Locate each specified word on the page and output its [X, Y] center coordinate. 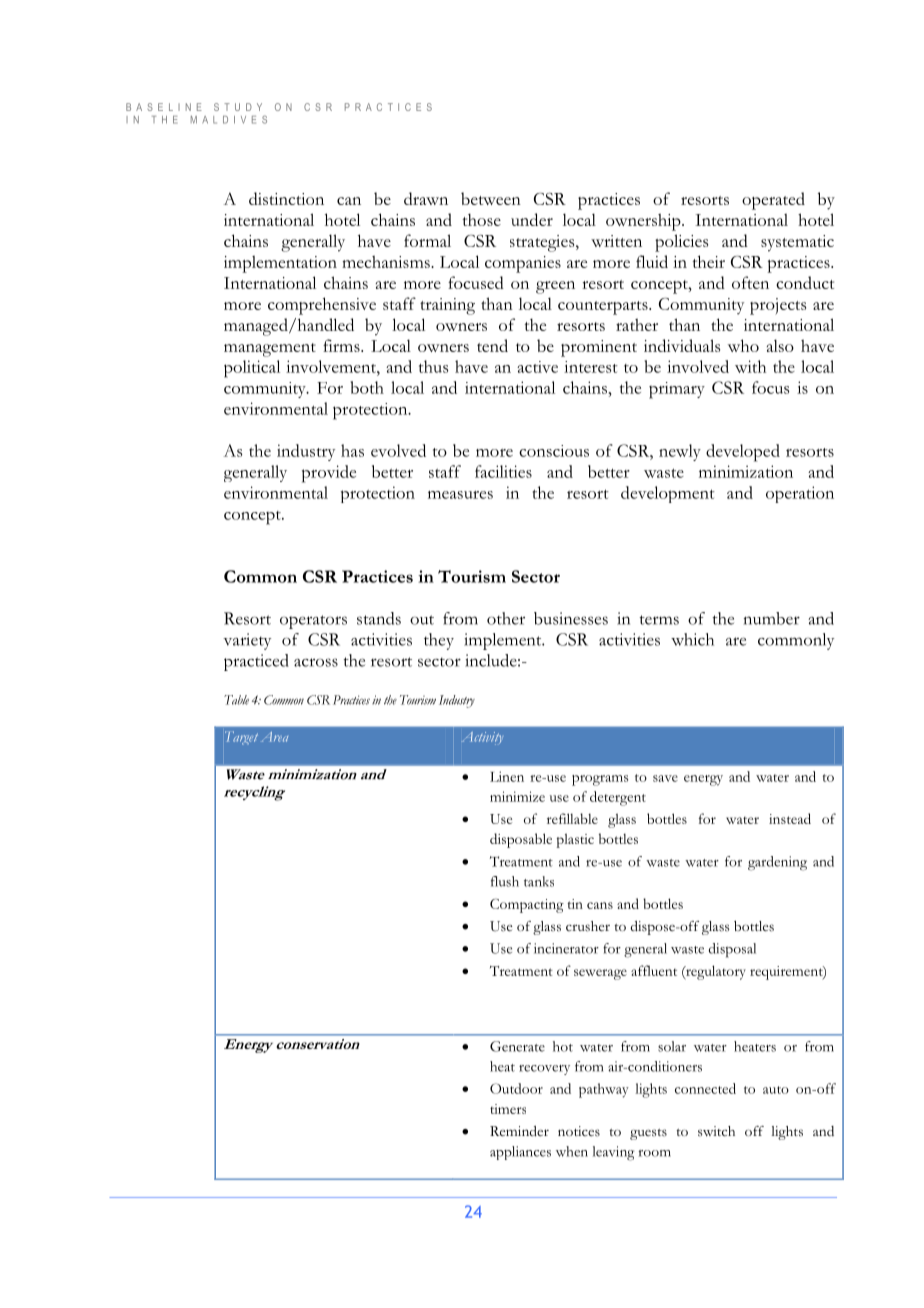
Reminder [519, 1131]
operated [773, 201]
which [692, 639]
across [316, 662]
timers [508, 1109]
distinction [286, 198]
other [506, 618]
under [532, 219]
